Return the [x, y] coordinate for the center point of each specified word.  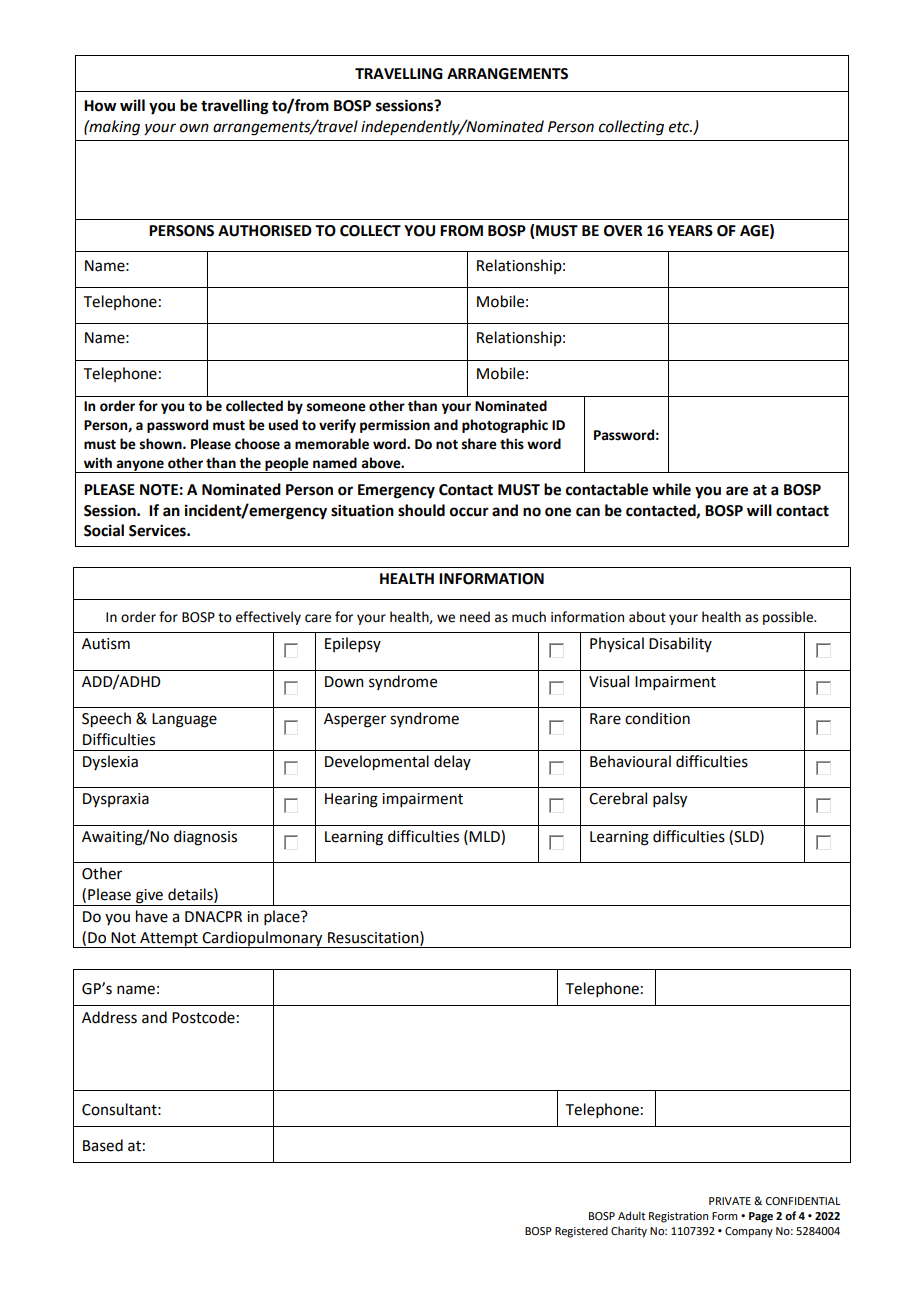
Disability [680, 644]
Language [184, 720]
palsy [670, 800]
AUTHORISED [265, 231]
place [283, 917]
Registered [581, 1232]
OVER [623, 231]
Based [103, 1145]
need [475, 617]
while [671, 489]
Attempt [169, 940]
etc [680, 127]
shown [162, 444]
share [479, 444]
